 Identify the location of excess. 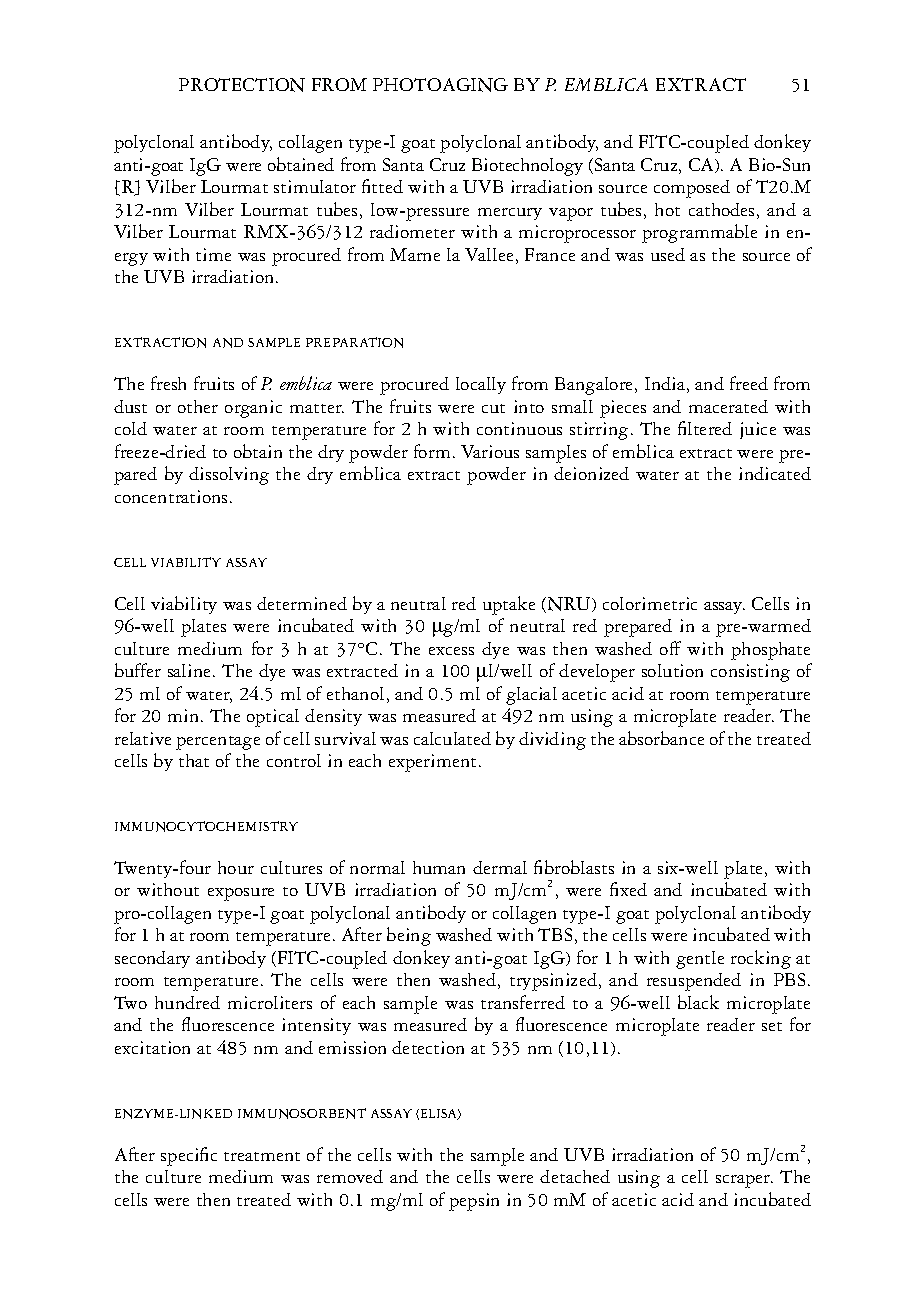
(451, 651).
